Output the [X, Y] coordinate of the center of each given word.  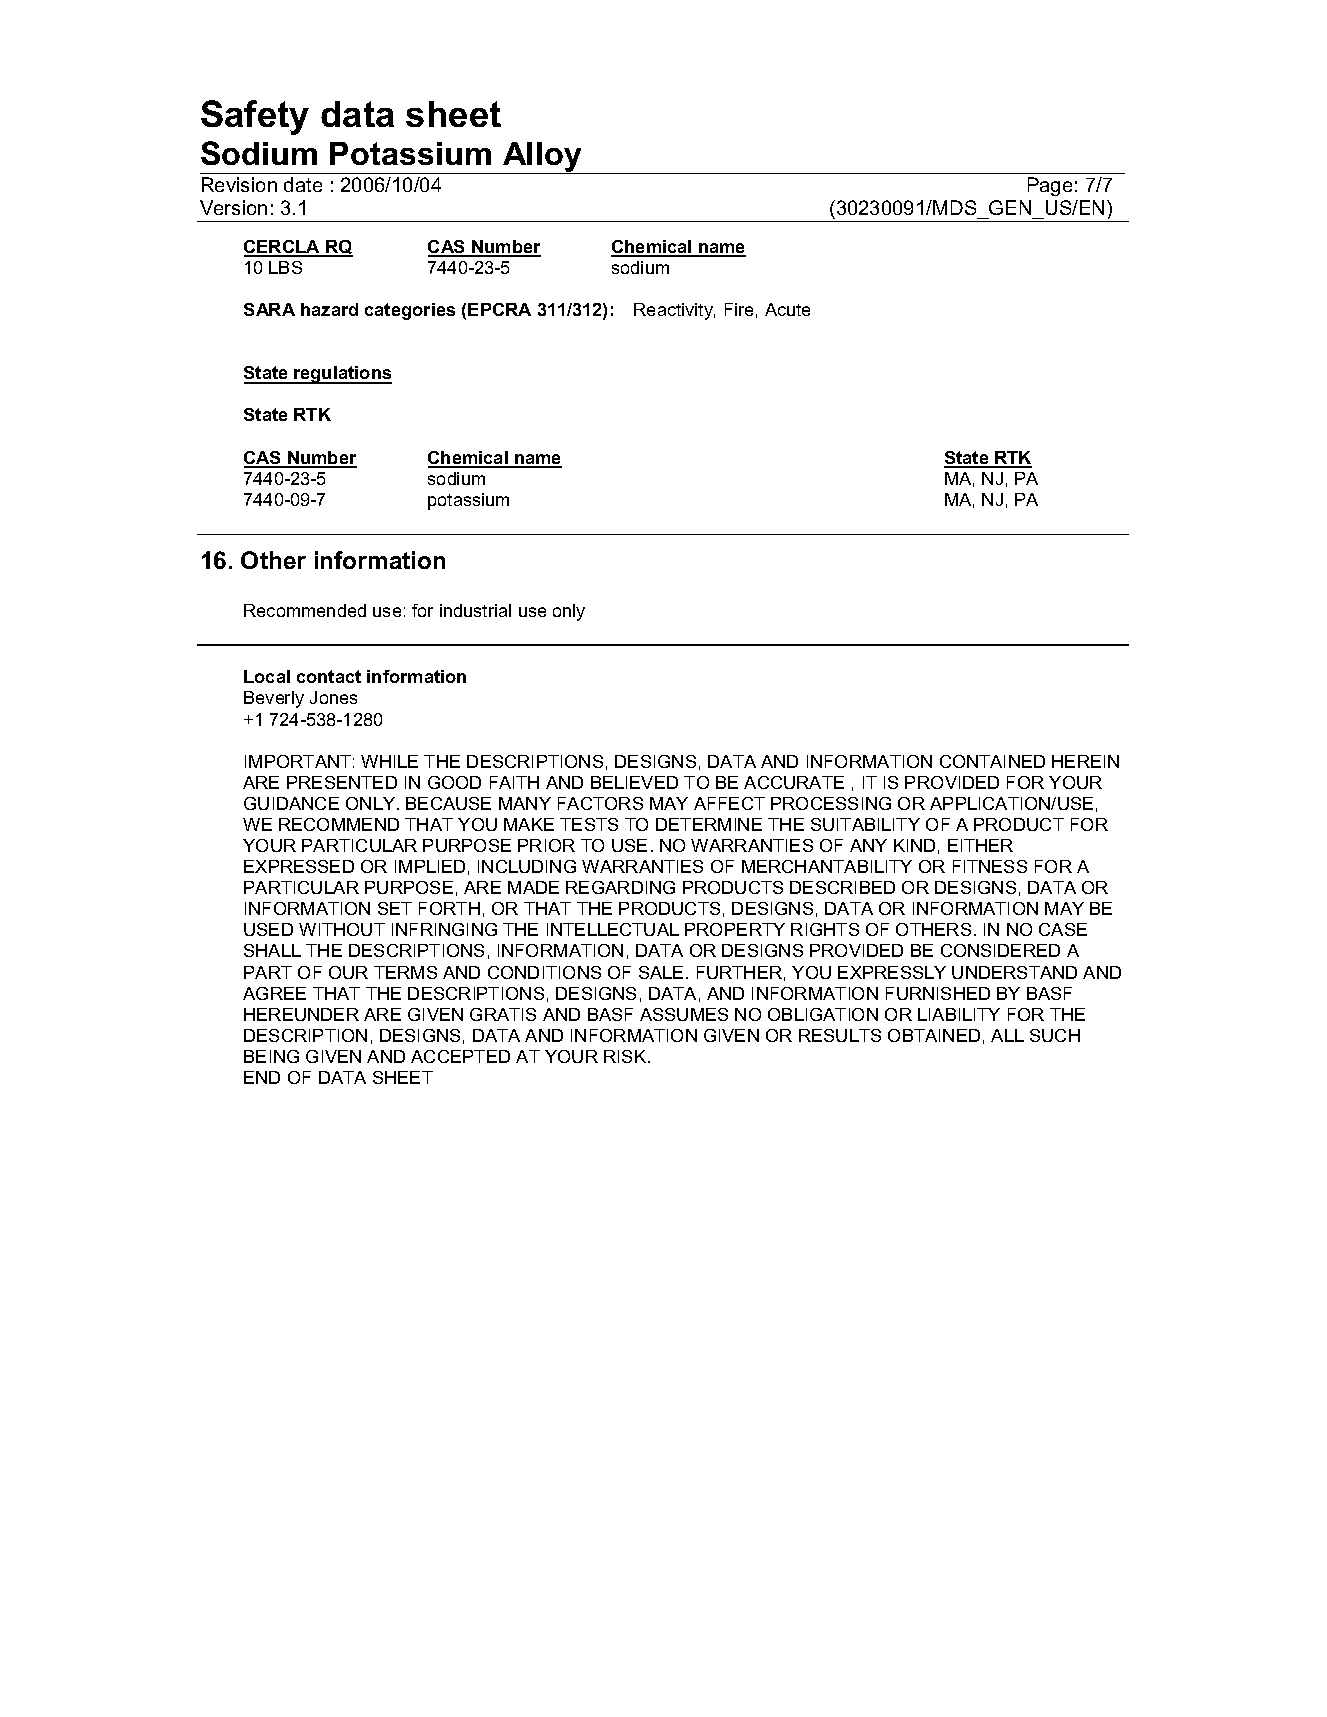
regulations [342, 375]
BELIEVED [634, 782]
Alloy [543, 158]
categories [410, 311]
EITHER [980, 845]
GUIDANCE [291, 803]
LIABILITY [959, 1014]
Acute [787, 309]
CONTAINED [992, 761]
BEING [271, 1056]
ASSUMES [684, 1014]
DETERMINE [709, 824]
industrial [475, 610]
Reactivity [674, 311]
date [303, 184]
